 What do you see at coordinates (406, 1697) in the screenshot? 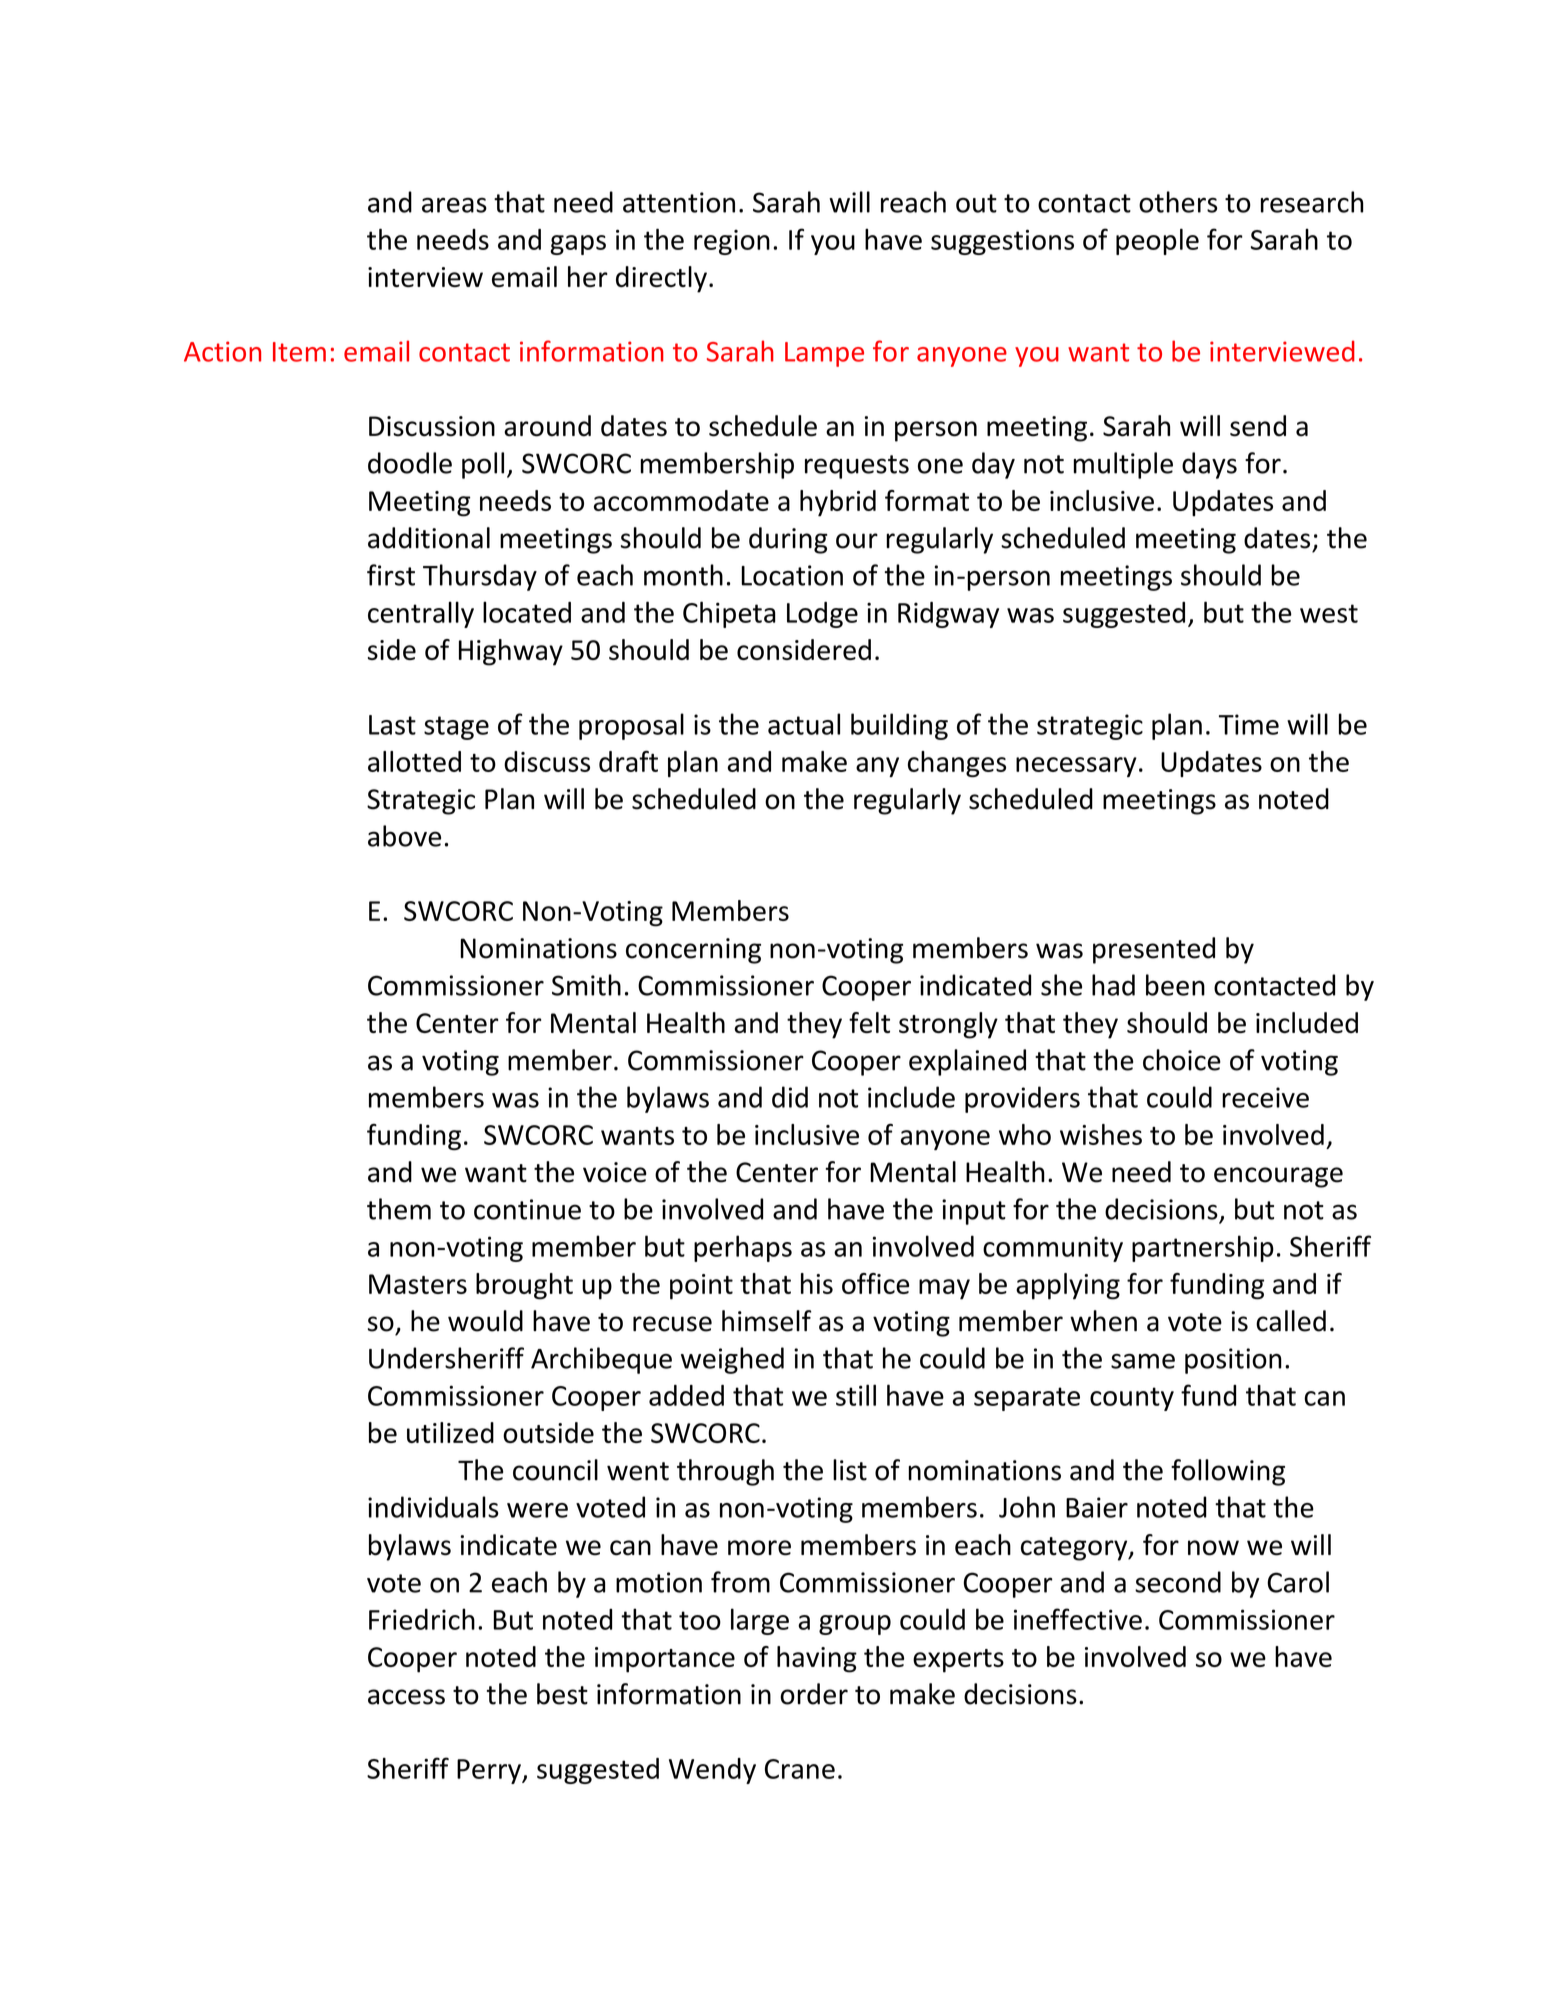
I see `access` at bounding box center [406, 1697].
